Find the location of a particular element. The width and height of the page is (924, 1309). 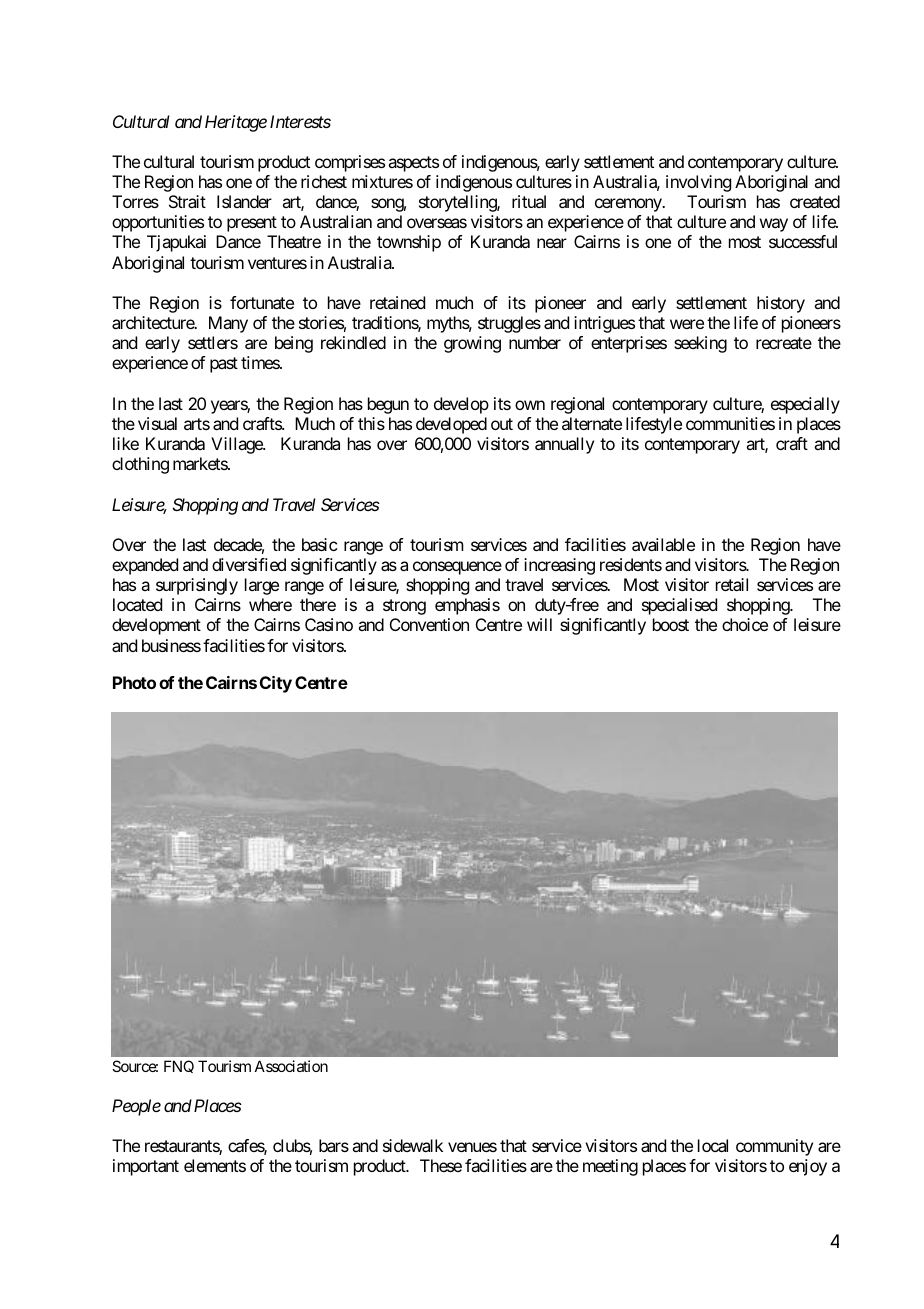

local is located at coordinates (713, 1145).
